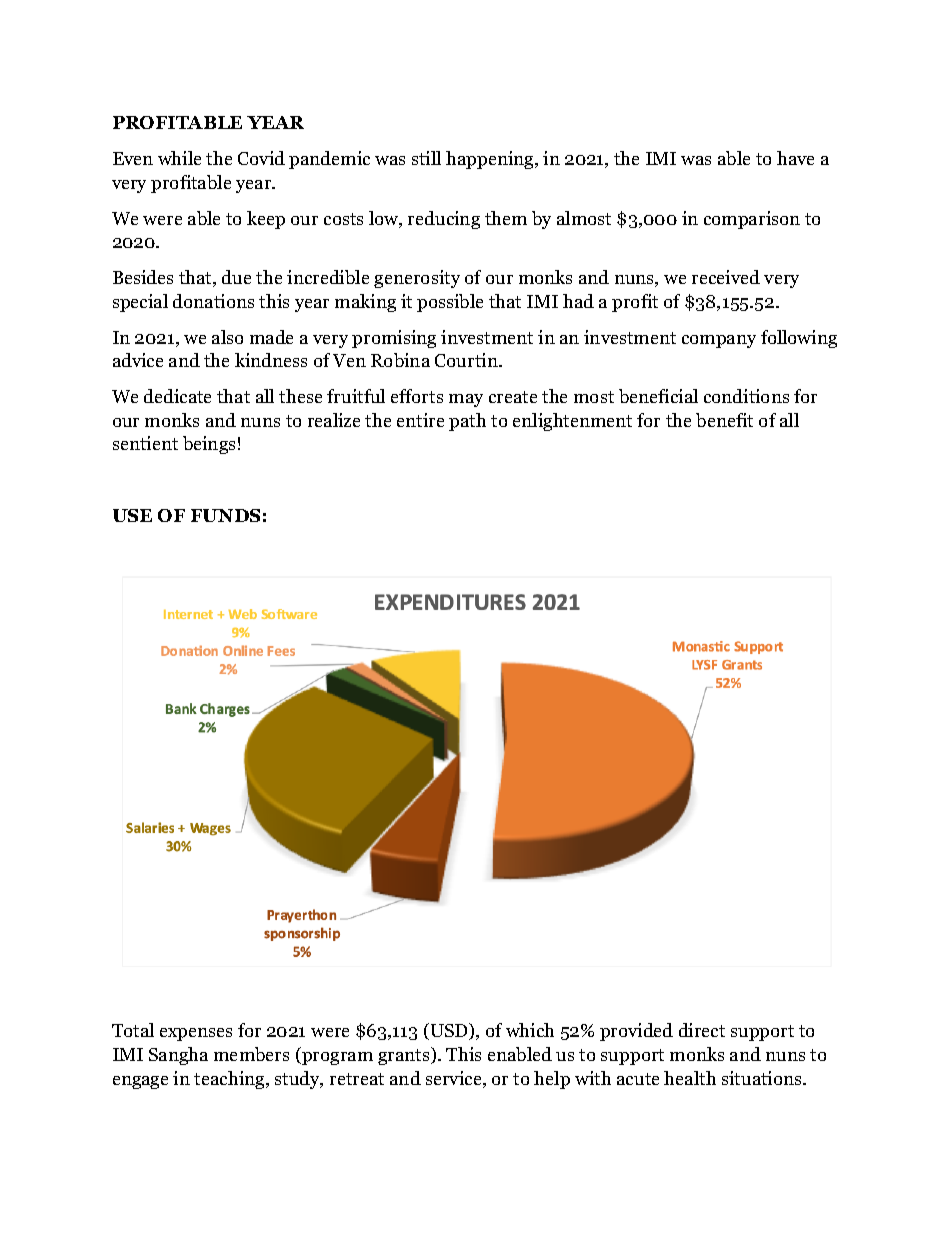 The width and height of the screenshot is (952, 1233). I want to click on USE, so click(132, 515).
